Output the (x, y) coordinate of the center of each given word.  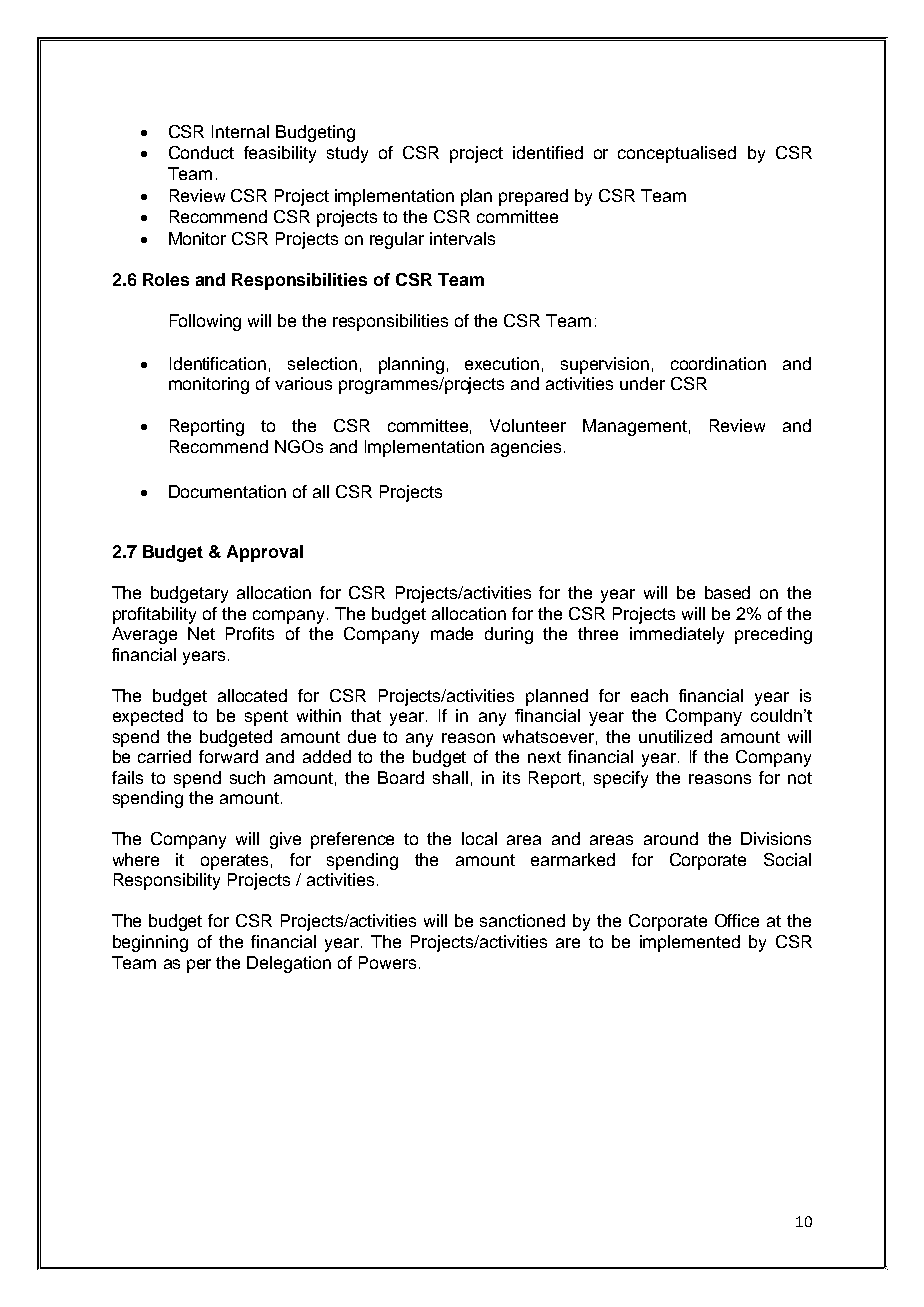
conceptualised (677, 154)
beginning (150, 943)
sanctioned (522, 920)
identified (548, 152)
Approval (265, 553)
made (452, 633)
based (727, 592)
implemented (690, 943)
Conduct (201, 152)
